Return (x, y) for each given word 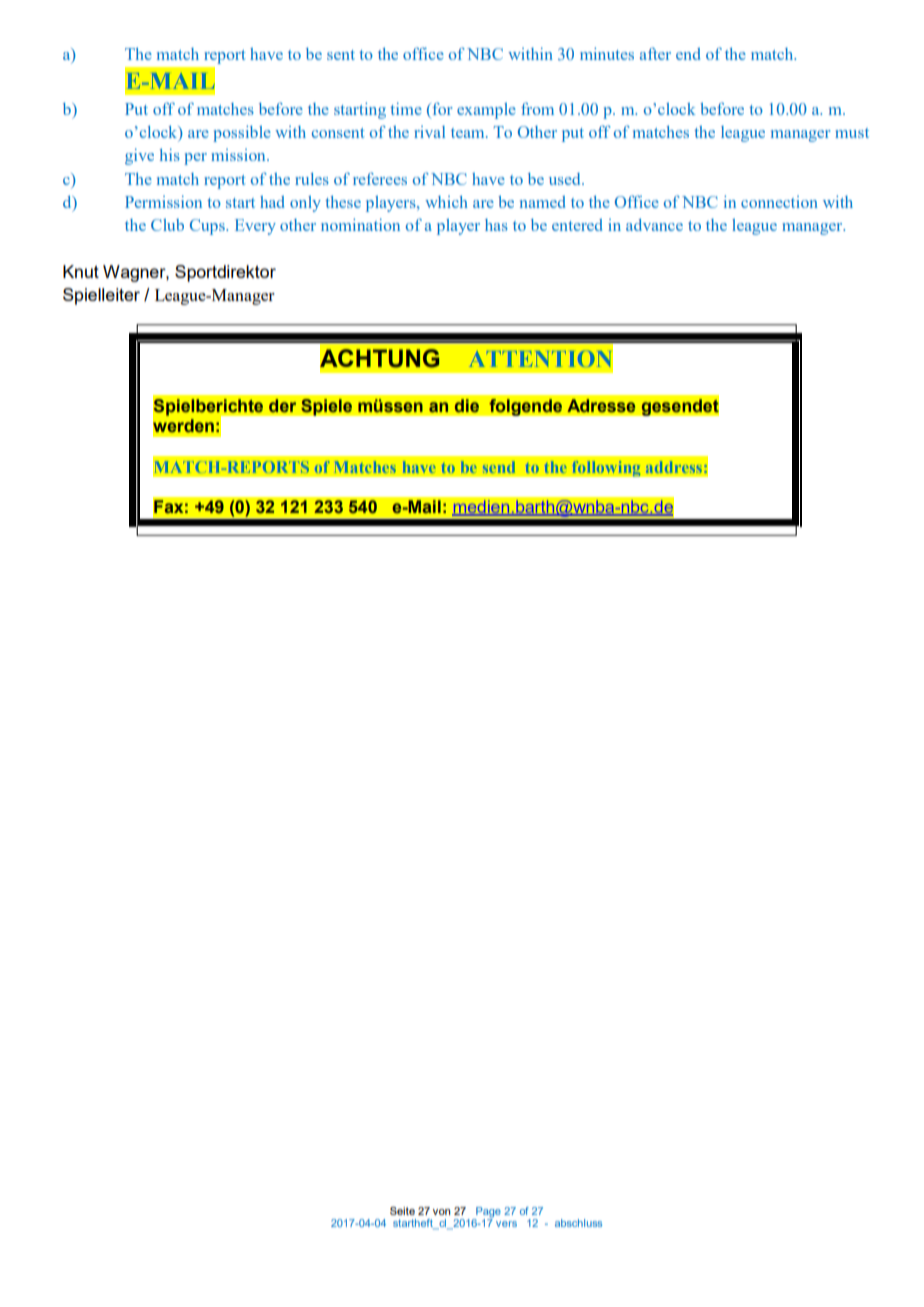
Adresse (601, 406)
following (606, 468)
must (852, 133)
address (674, 467)
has (496, 225)
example (486, 111)
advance (654, 225)
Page (487, 1213)
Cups (208, 227)
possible (242, 133)
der (282, 406)
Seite (402, 1211)
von (441, 1212)
